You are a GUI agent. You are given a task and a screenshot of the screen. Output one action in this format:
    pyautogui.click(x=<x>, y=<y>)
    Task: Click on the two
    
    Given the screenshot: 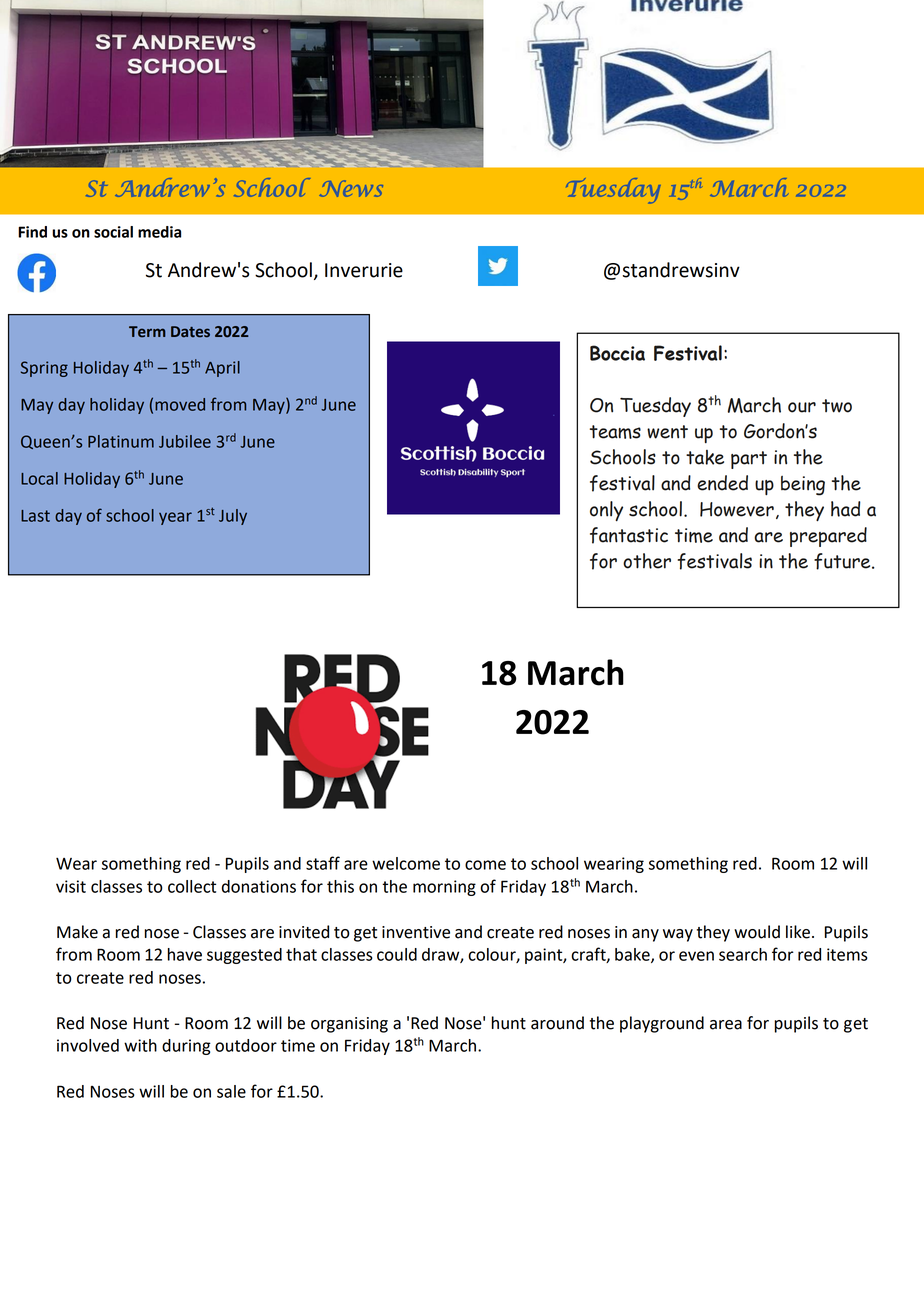 What is the action you would take?
    pyautogui.click(x=837, y=406)
